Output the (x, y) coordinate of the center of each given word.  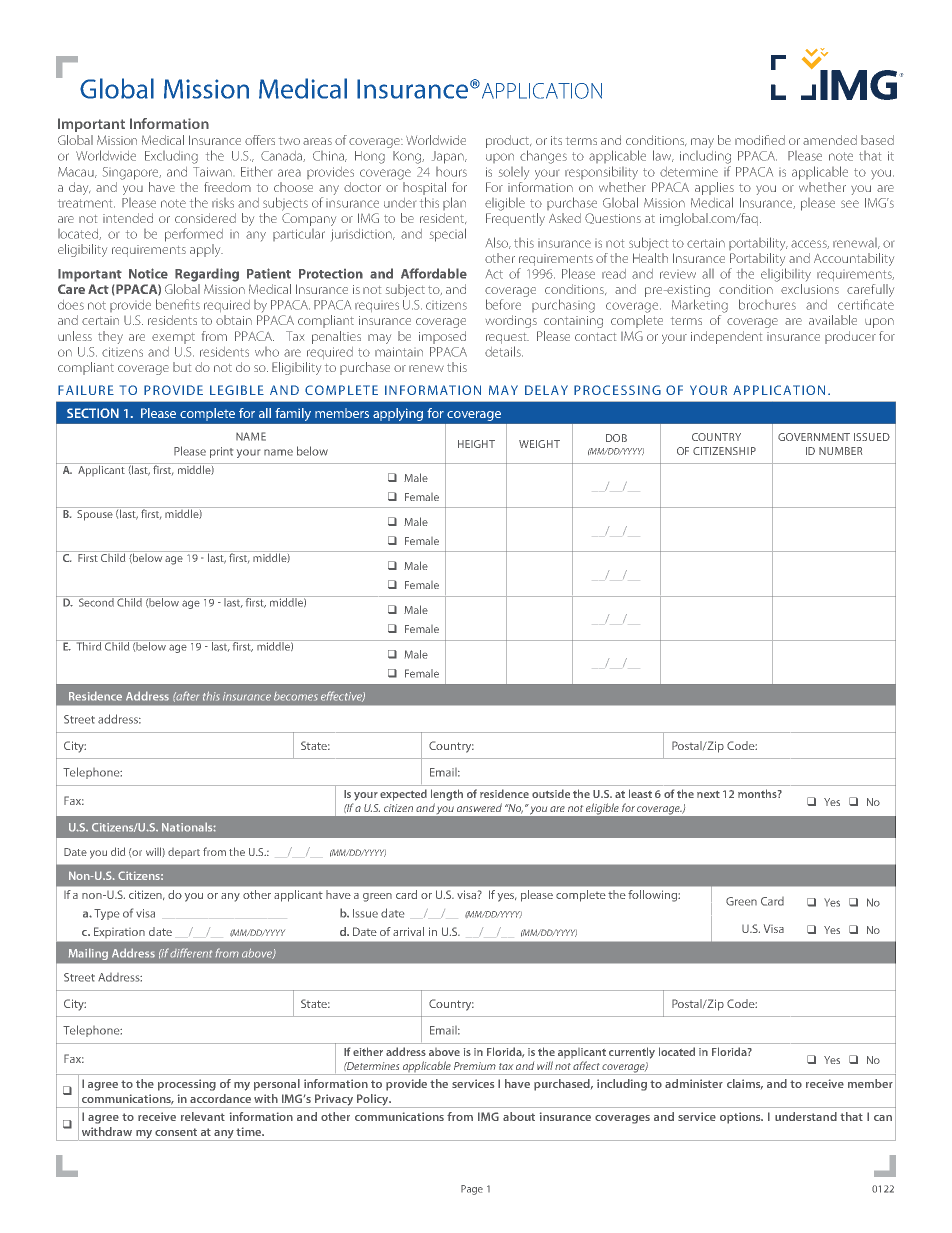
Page (472, 1190)
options (741, 1118)
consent (176, 1132)
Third (89, 645)
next (708, 794)
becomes (296, 696)
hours (451, 172)
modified (760, 140)
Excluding (171, 157)
